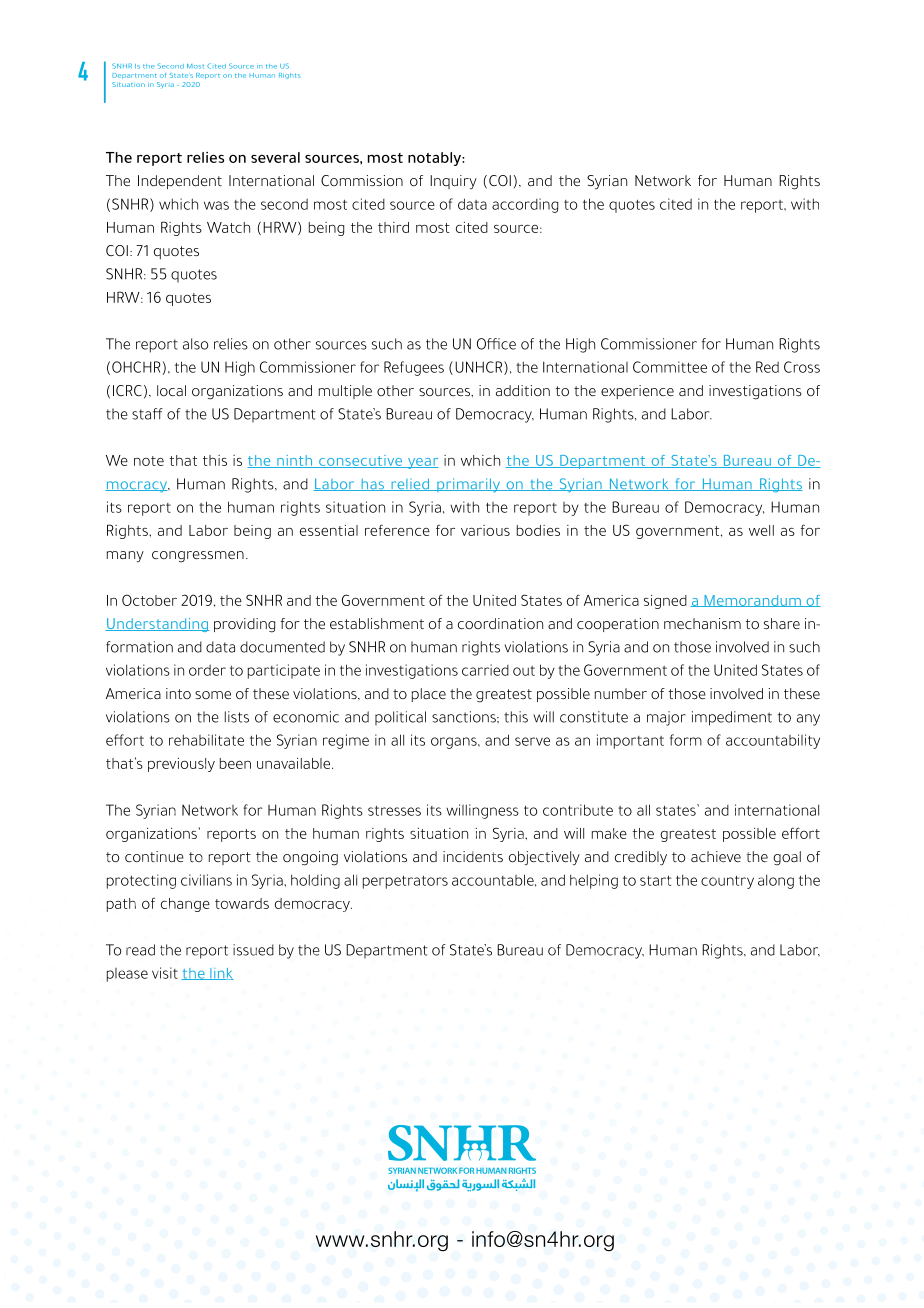 This screenshot has width=924, height=1308. What do you see at coordinates (149, 461) in the screenshot?
I see `note` at bounding box center [149, 461].
